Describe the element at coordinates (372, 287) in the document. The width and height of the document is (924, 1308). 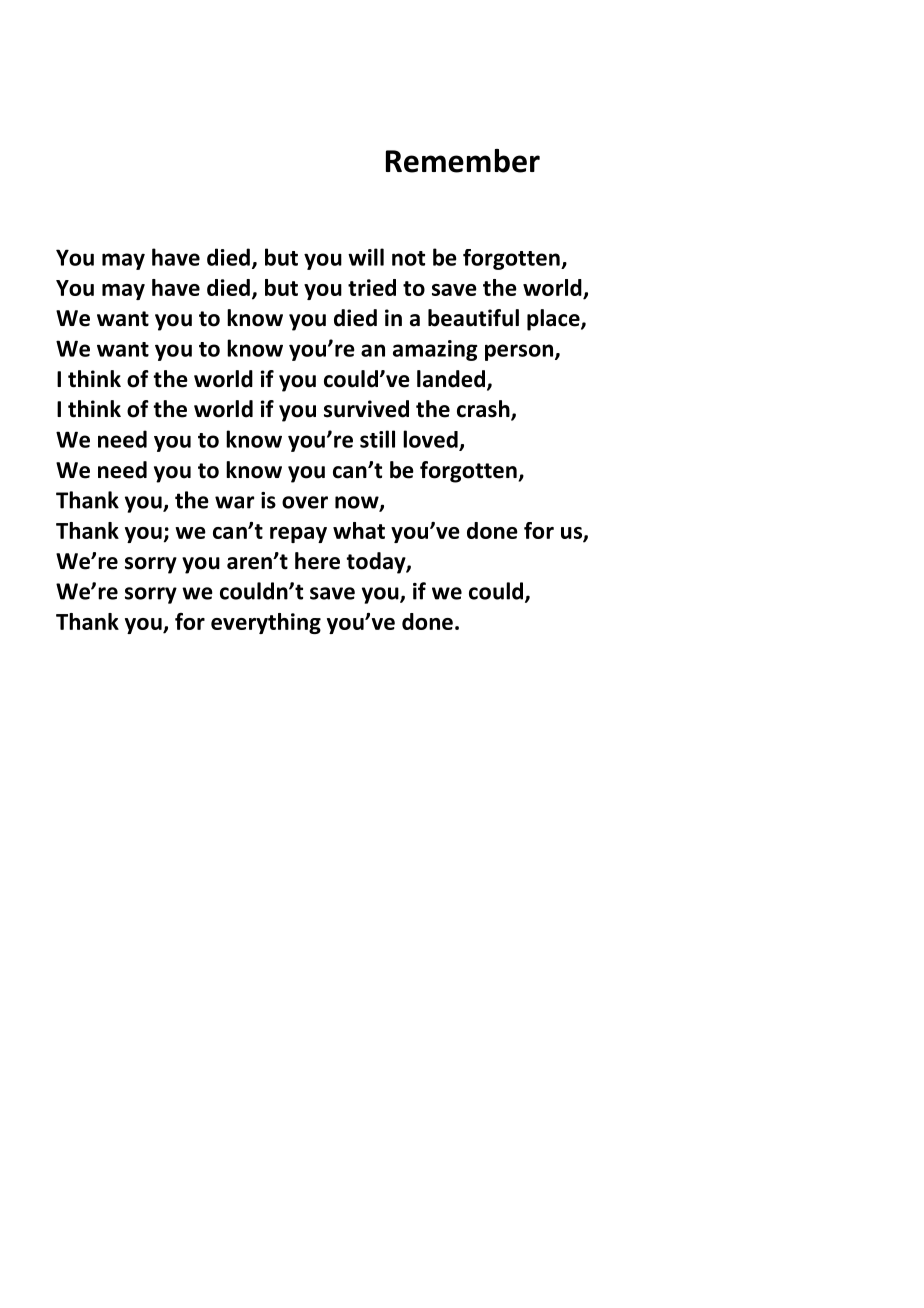
I see `tried` at that location.
